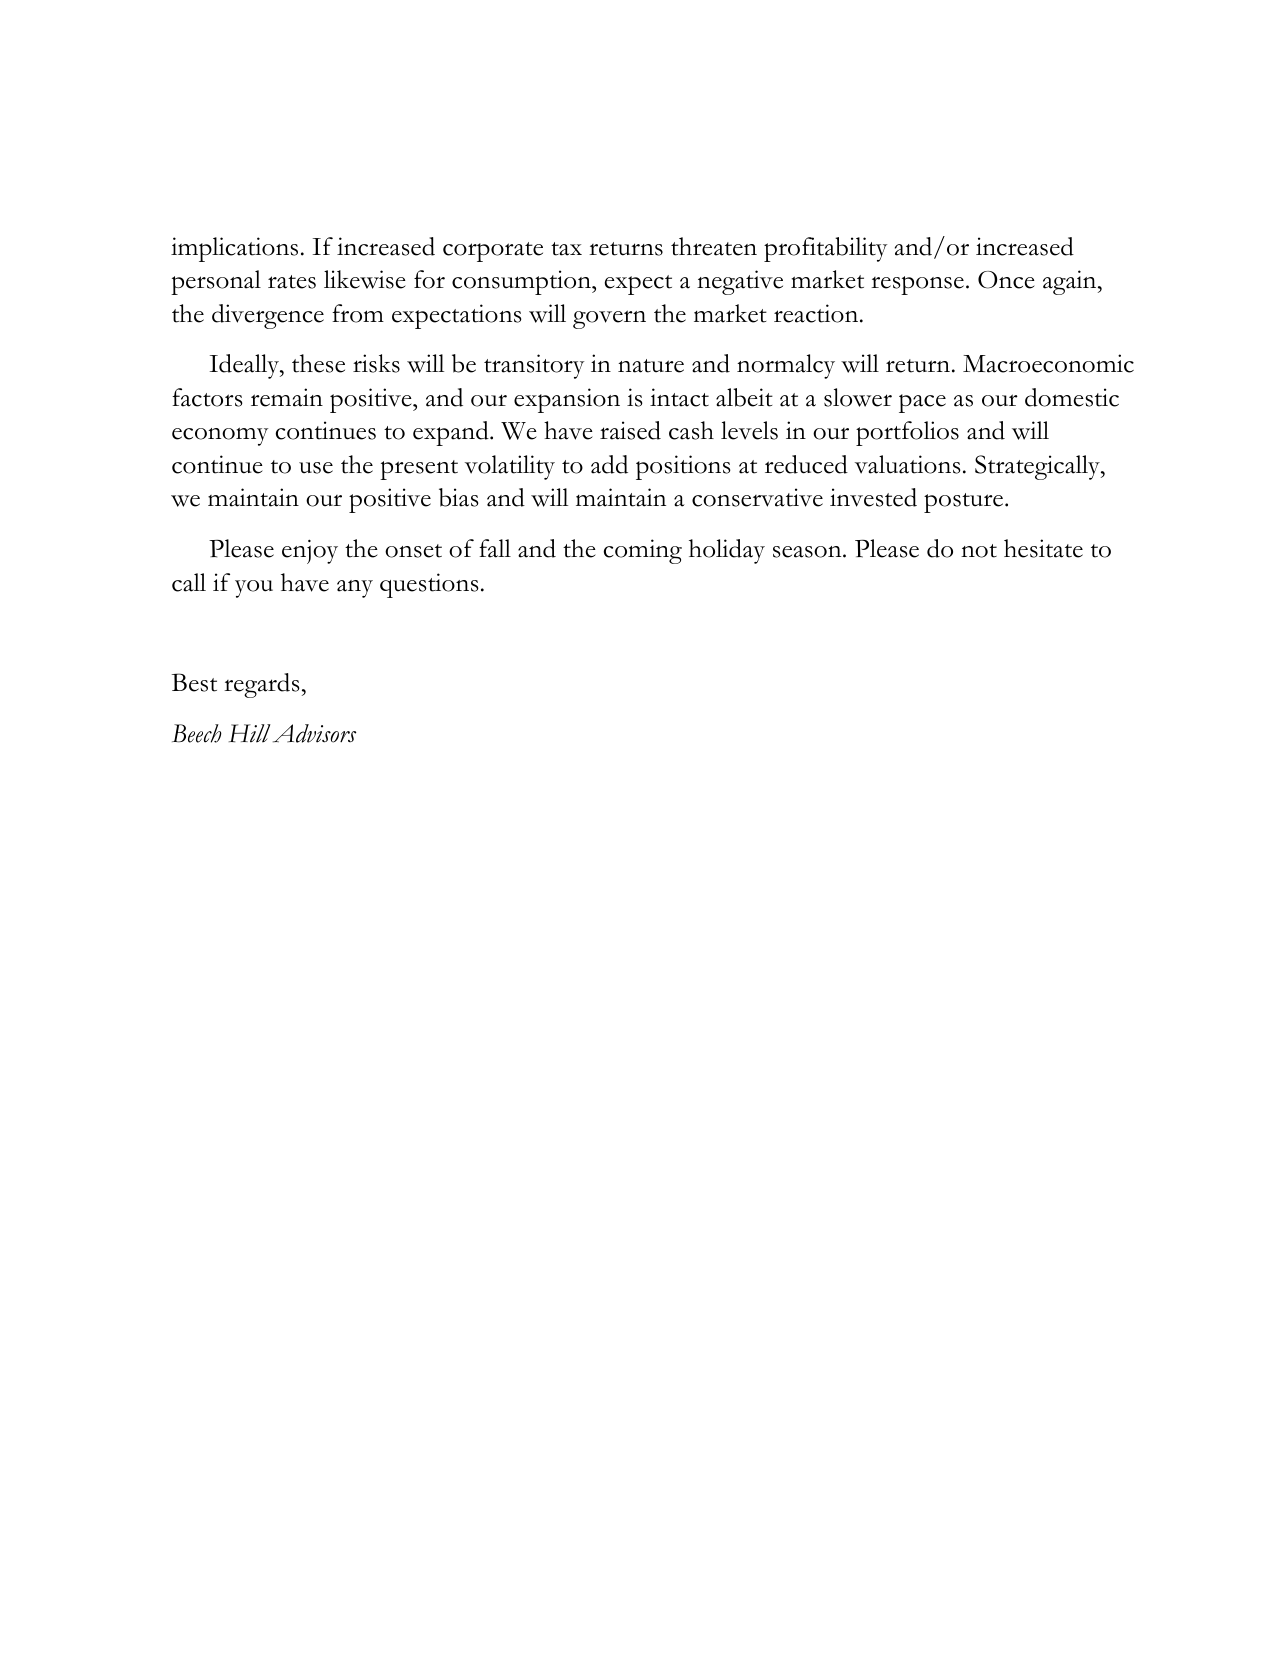 Image resolution: width=1284 pixels, height=1662 pixels. What do you see at coordinates (630, 430) in the page?
I see `raised` at bounding box center [630, 430].
